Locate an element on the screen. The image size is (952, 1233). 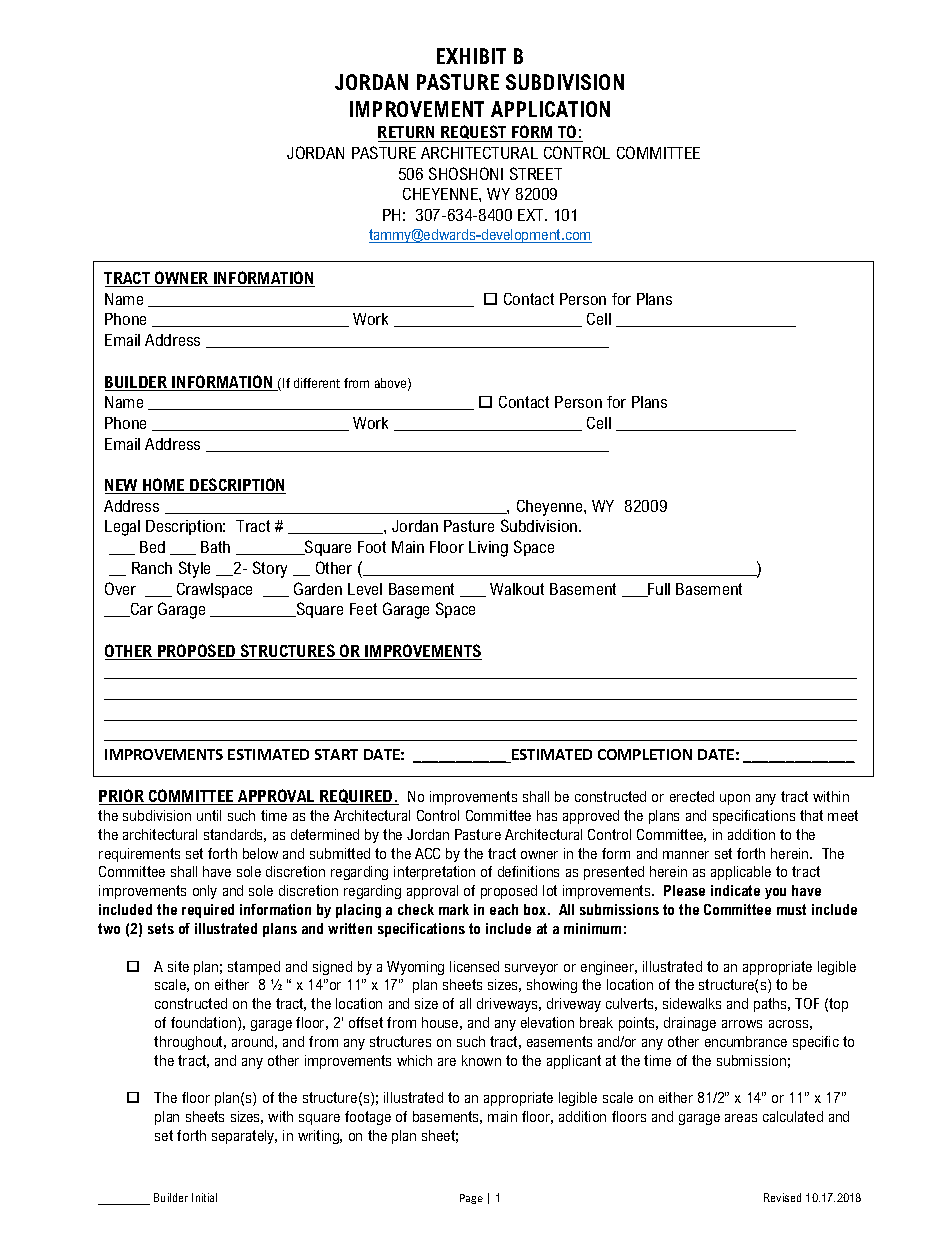
Initial is located at coordinates (204, 1197).
